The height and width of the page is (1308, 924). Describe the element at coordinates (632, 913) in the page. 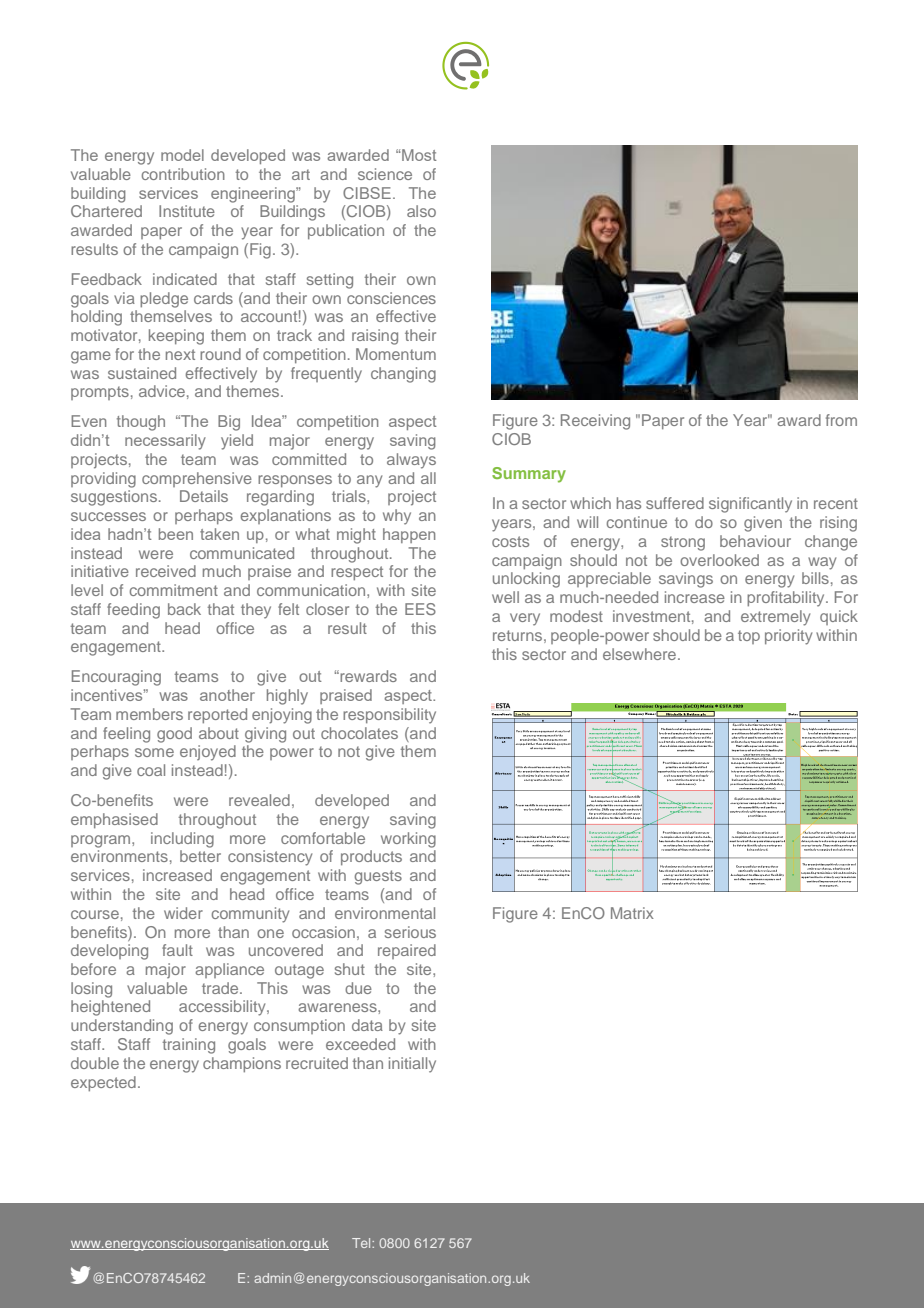

I see `Matrix` at that location.
